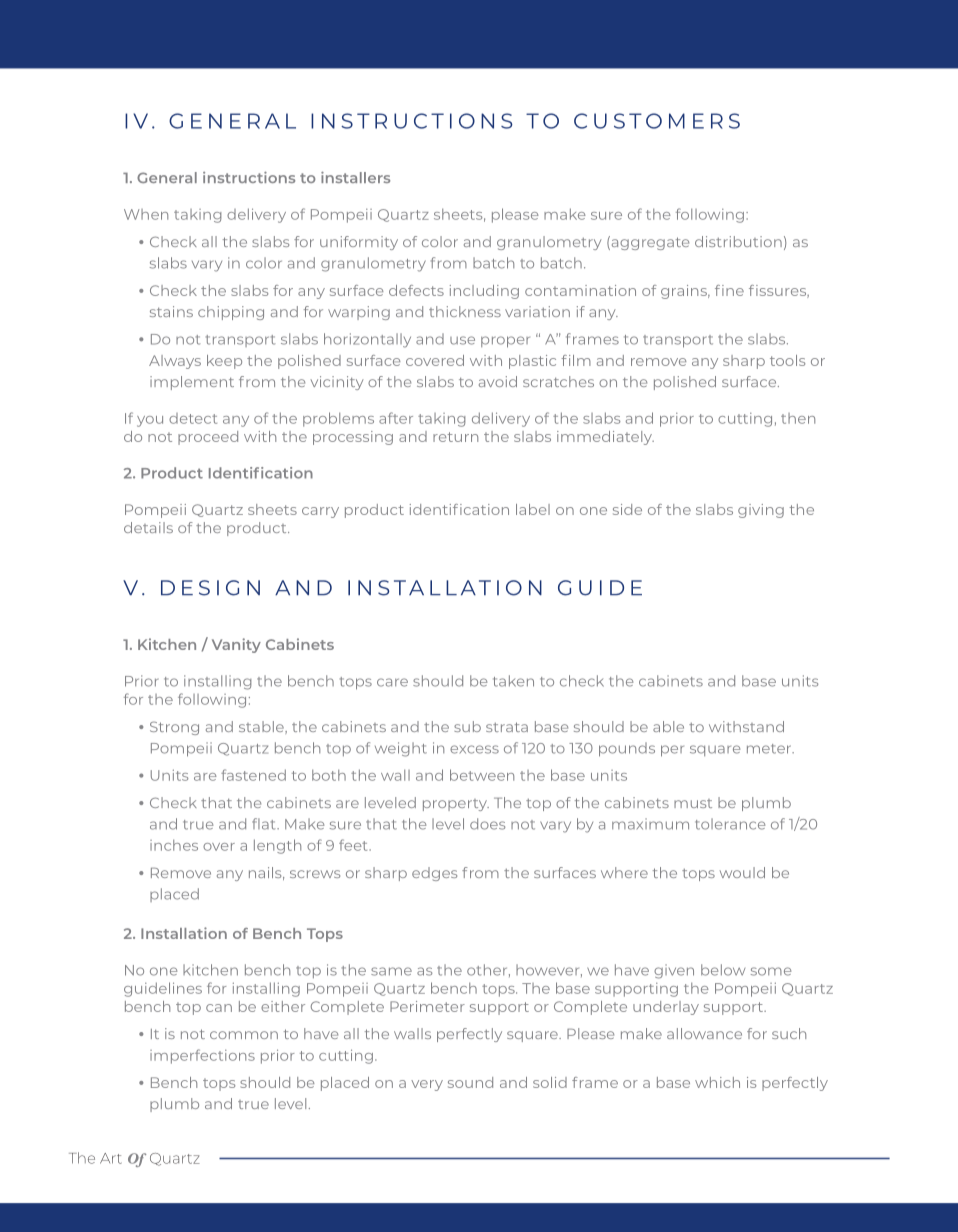  What do you see at coordinates (236, 645) in the document?
I see `Vanity` at bounding box center [236, 645].
